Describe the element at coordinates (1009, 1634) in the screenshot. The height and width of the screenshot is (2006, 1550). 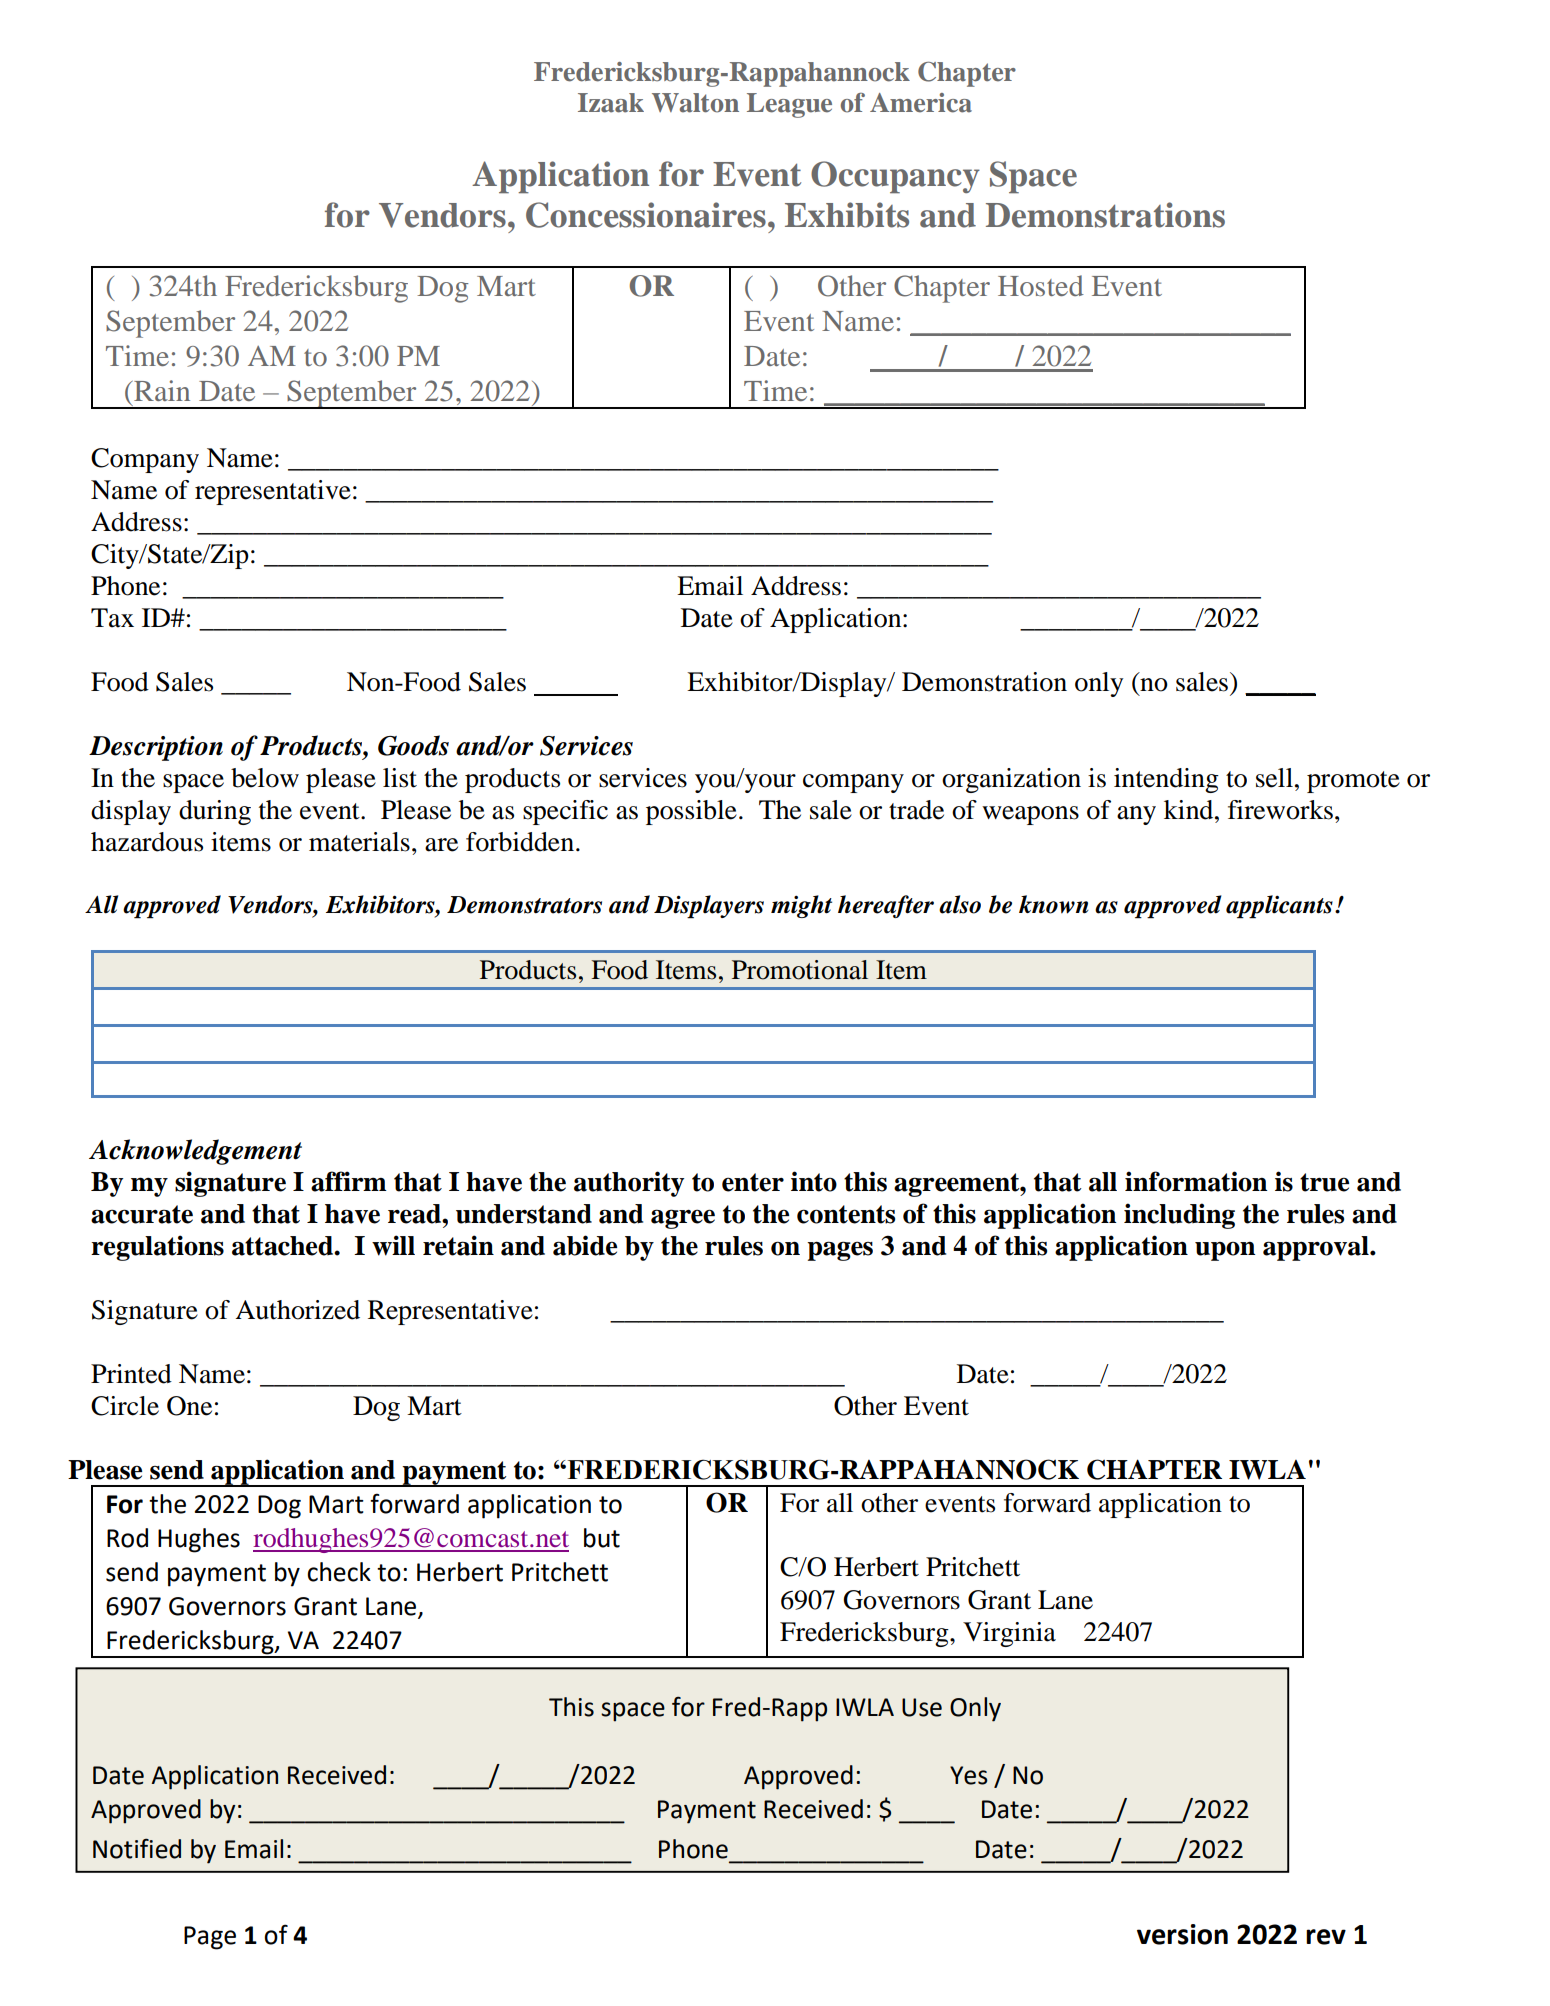
I see `Virginia` at that location.
